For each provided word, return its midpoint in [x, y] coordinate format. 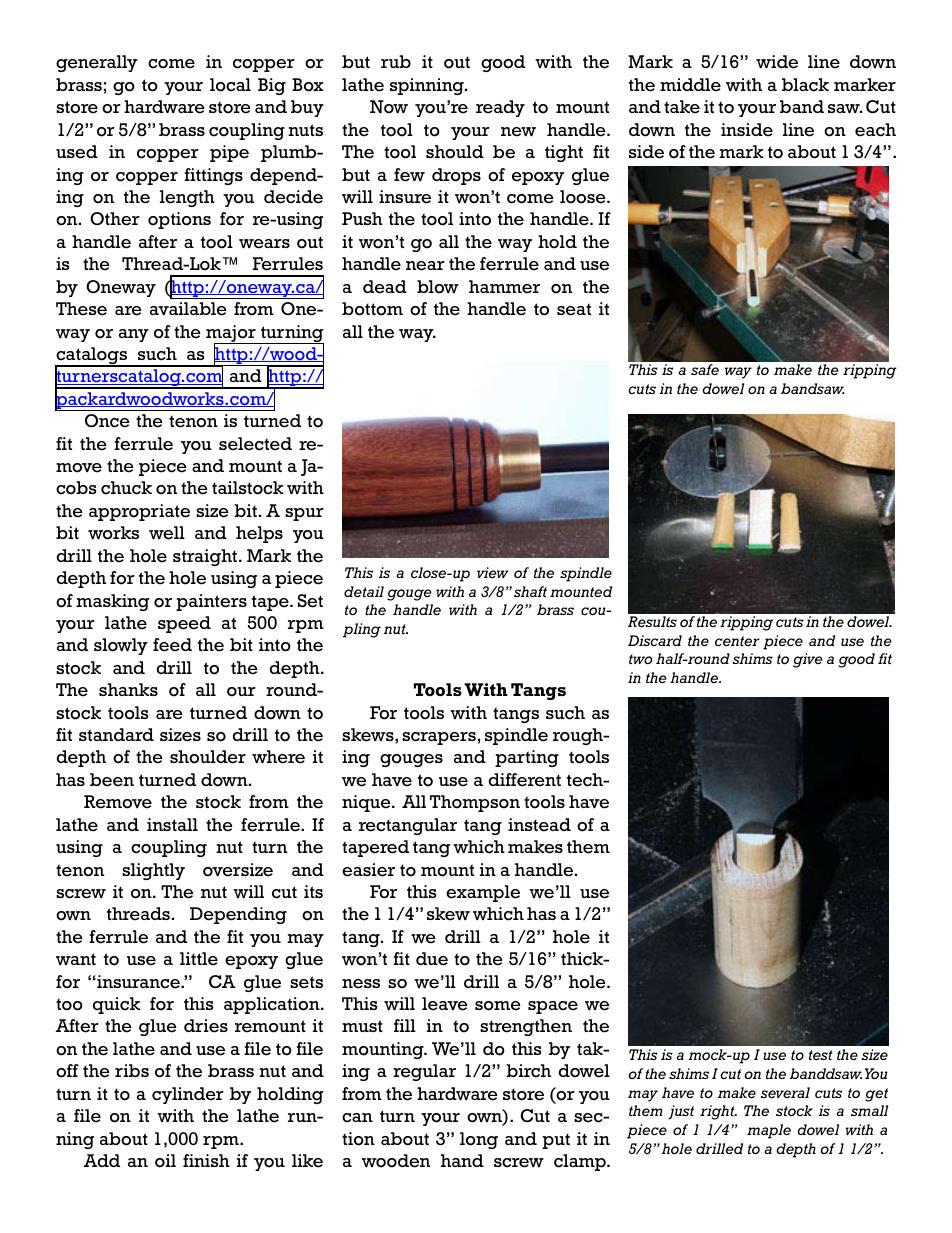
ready [500, 108]
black [805, 85]
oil [165, 1161]
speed [184, 624]
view [493, 572]
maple [769, 1131]
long [479, 1140]
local [230, 85]
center [737, 641]
